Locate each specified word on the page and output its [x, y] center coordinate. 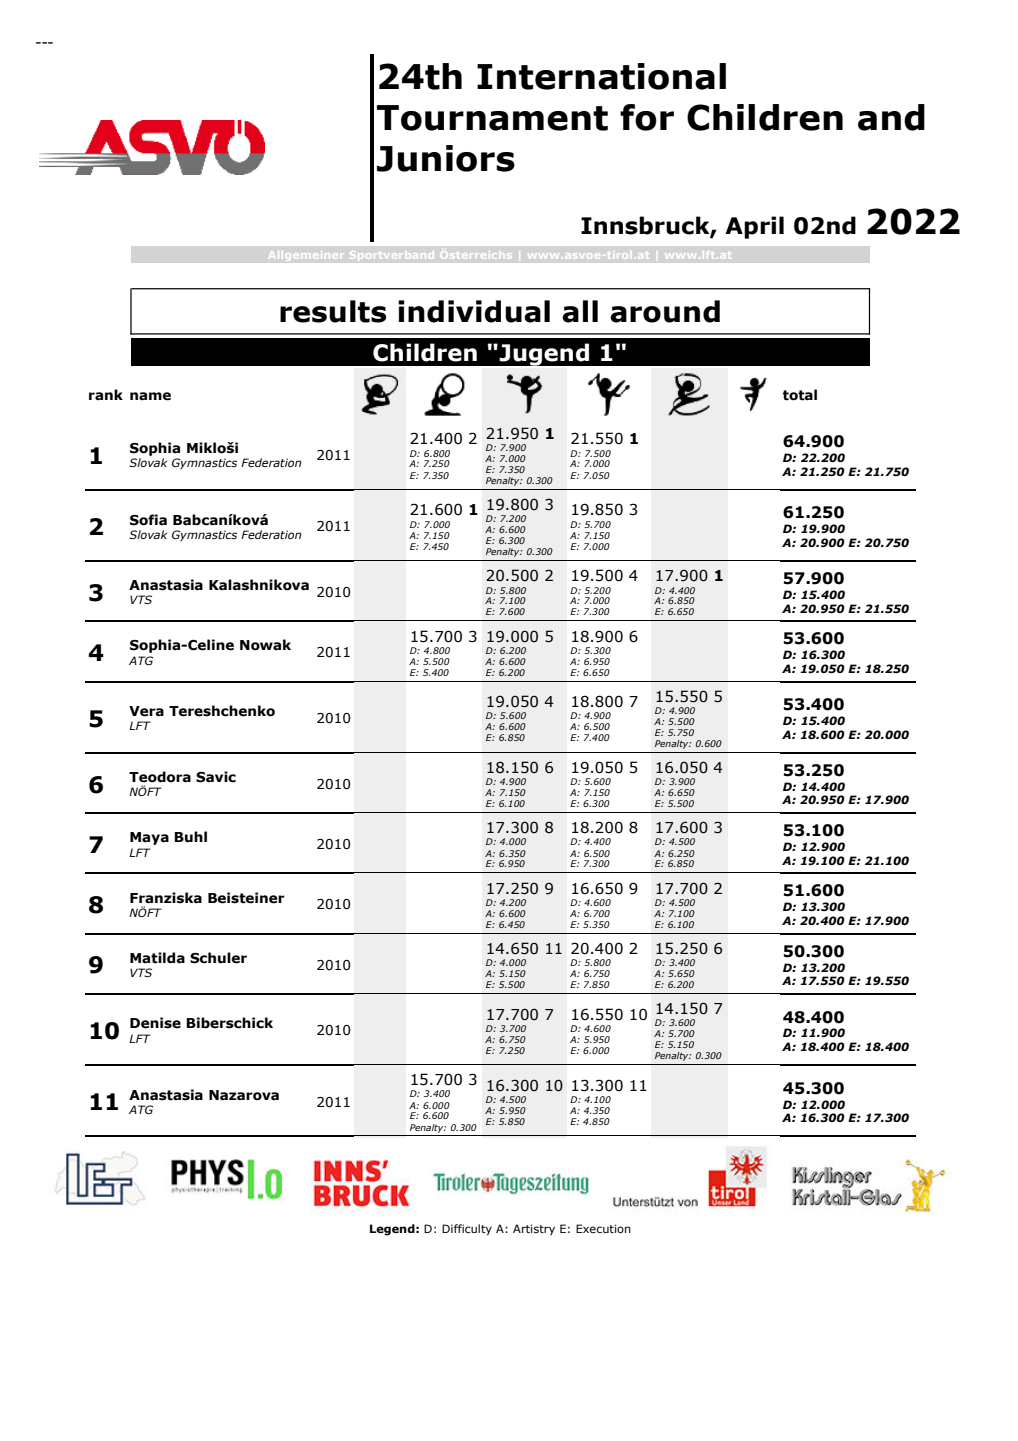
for [647, 117]
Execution [603, 1228]
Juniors [446, 158]
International [601, 76]
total [800, 395]
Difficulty [467, 1230]
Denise [155, 1023]
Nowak [265, 645]
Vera [146, 711]
